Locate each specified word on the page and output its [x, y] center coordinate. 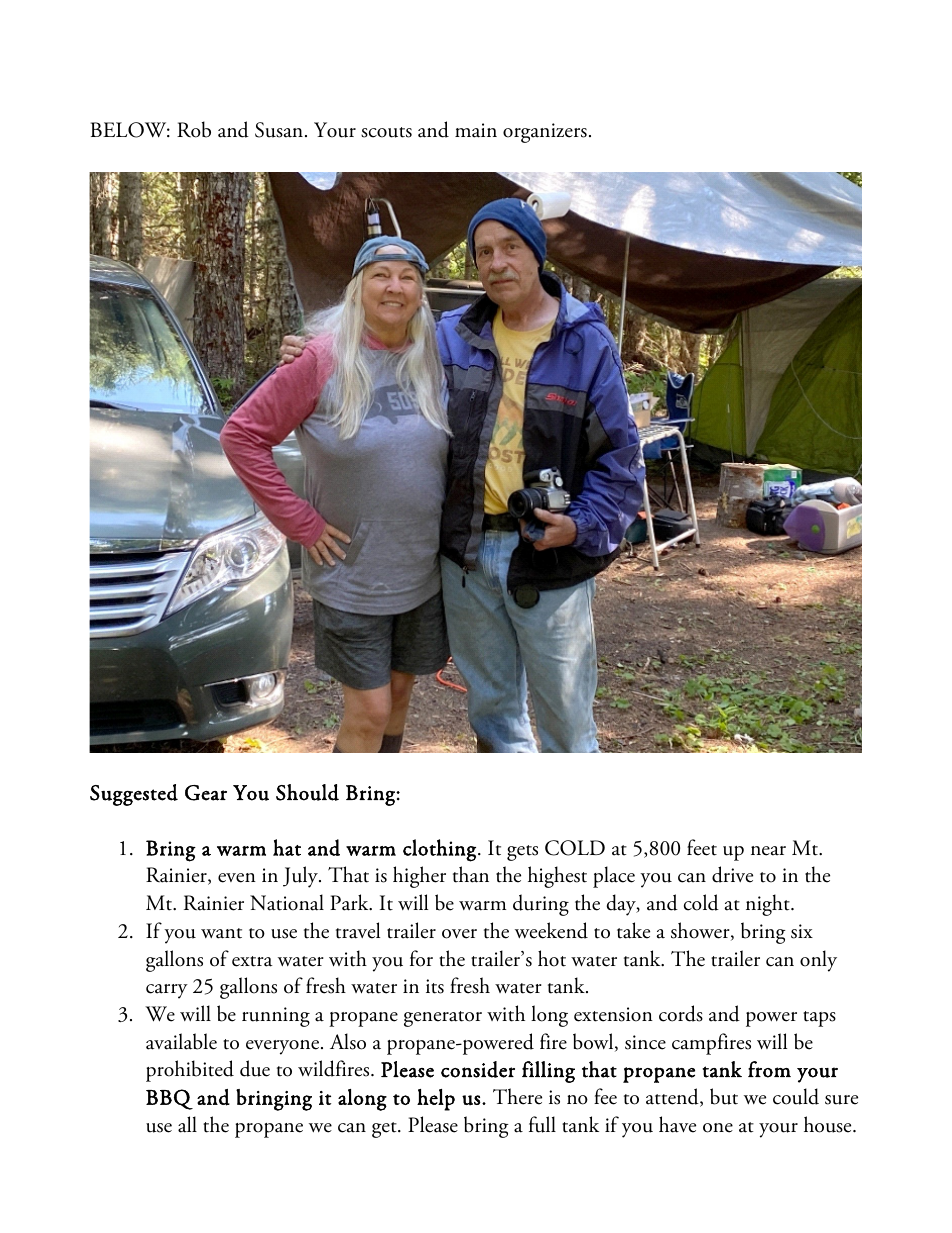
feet [702, 847]
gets [522, 853]
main [476, 130]
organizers [545, 133]
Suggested [134, 795]
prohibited [190, 1071]
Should [307, 792]
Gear [206, 793]
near [768, 851]
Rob [194, 129]
